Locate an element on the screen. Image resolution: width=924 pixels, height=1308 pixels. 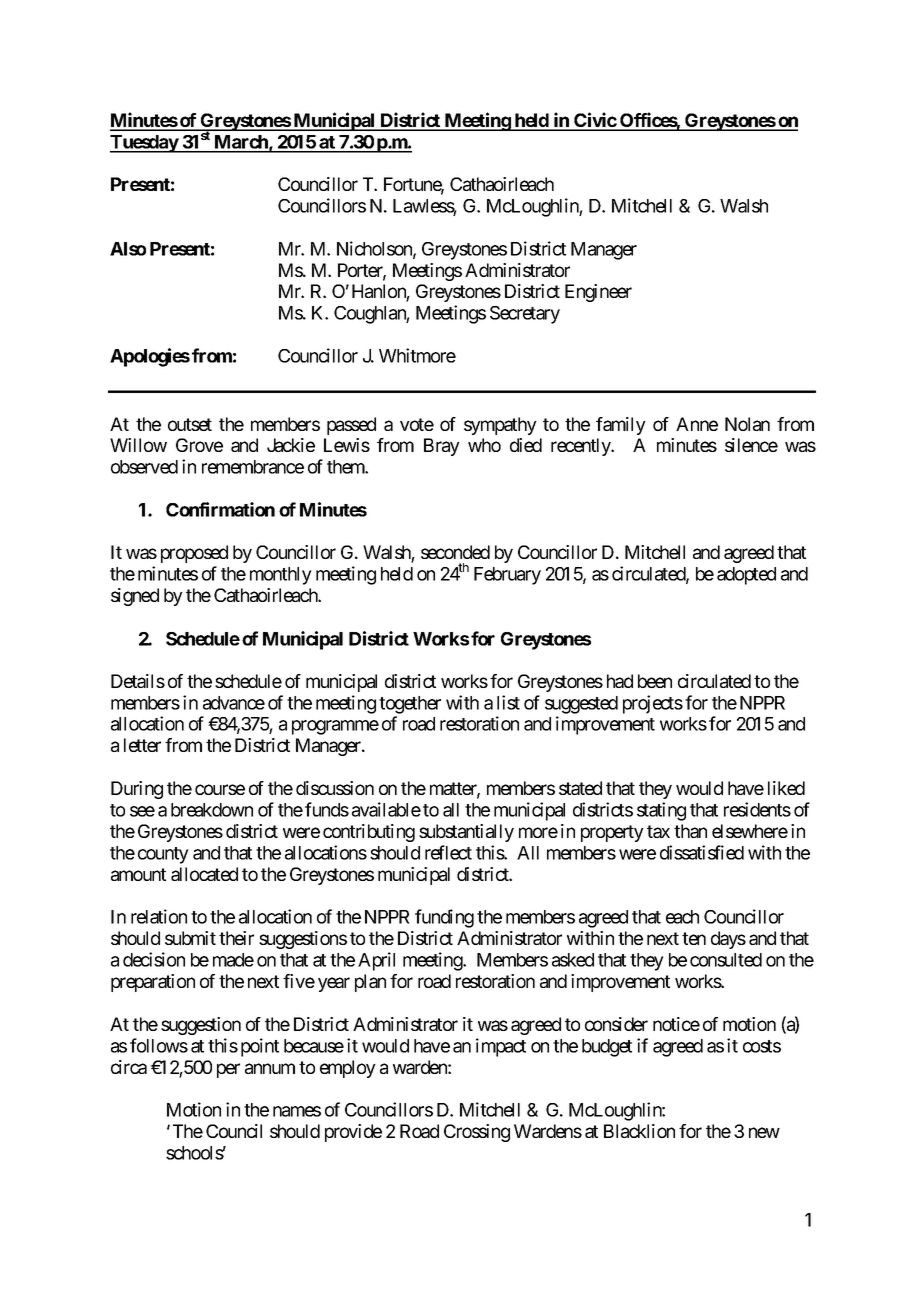
new is located at coordinates (764, 1132).
